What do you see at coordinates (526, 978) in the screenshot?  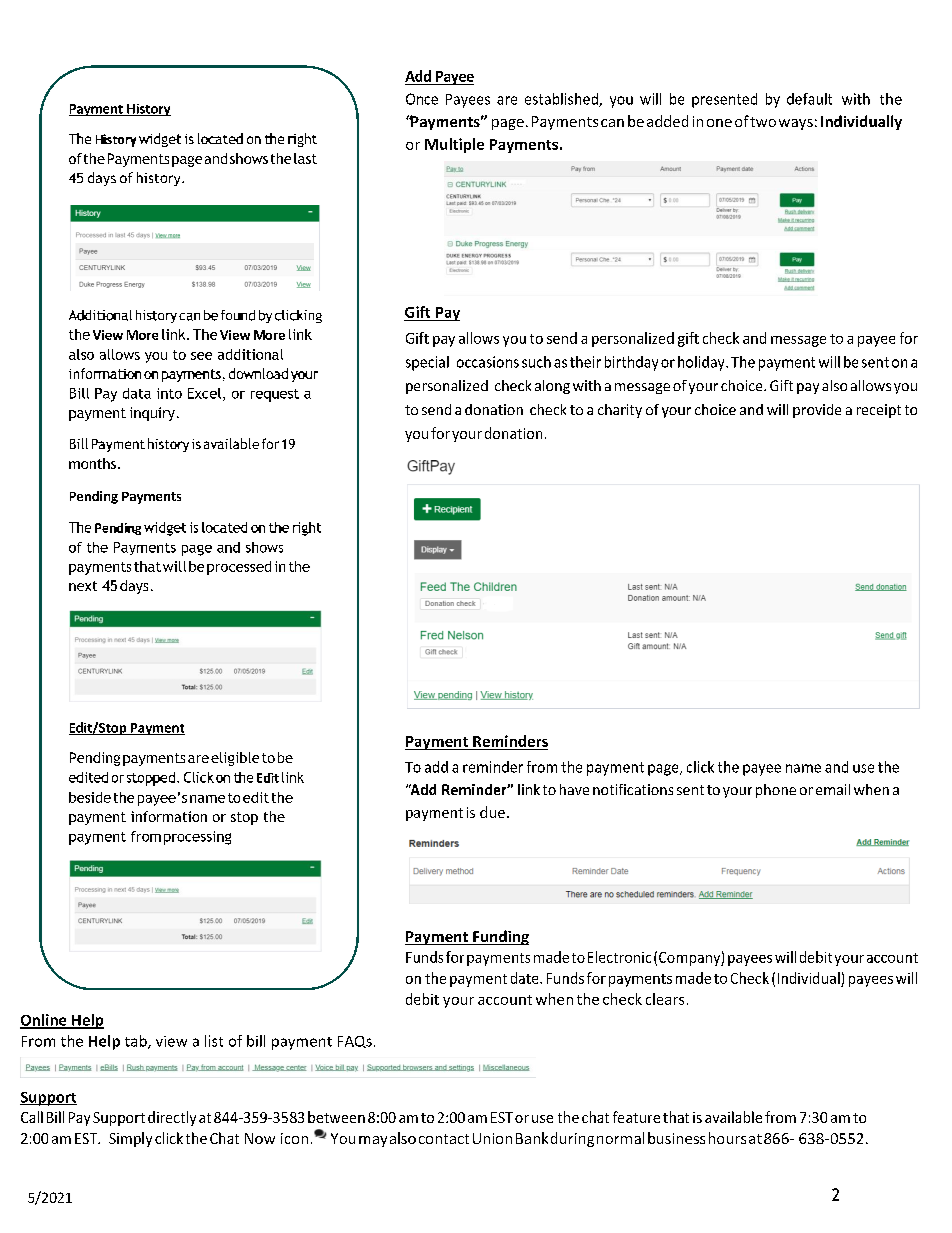 I see `date` at bounding box center [526, 978].
